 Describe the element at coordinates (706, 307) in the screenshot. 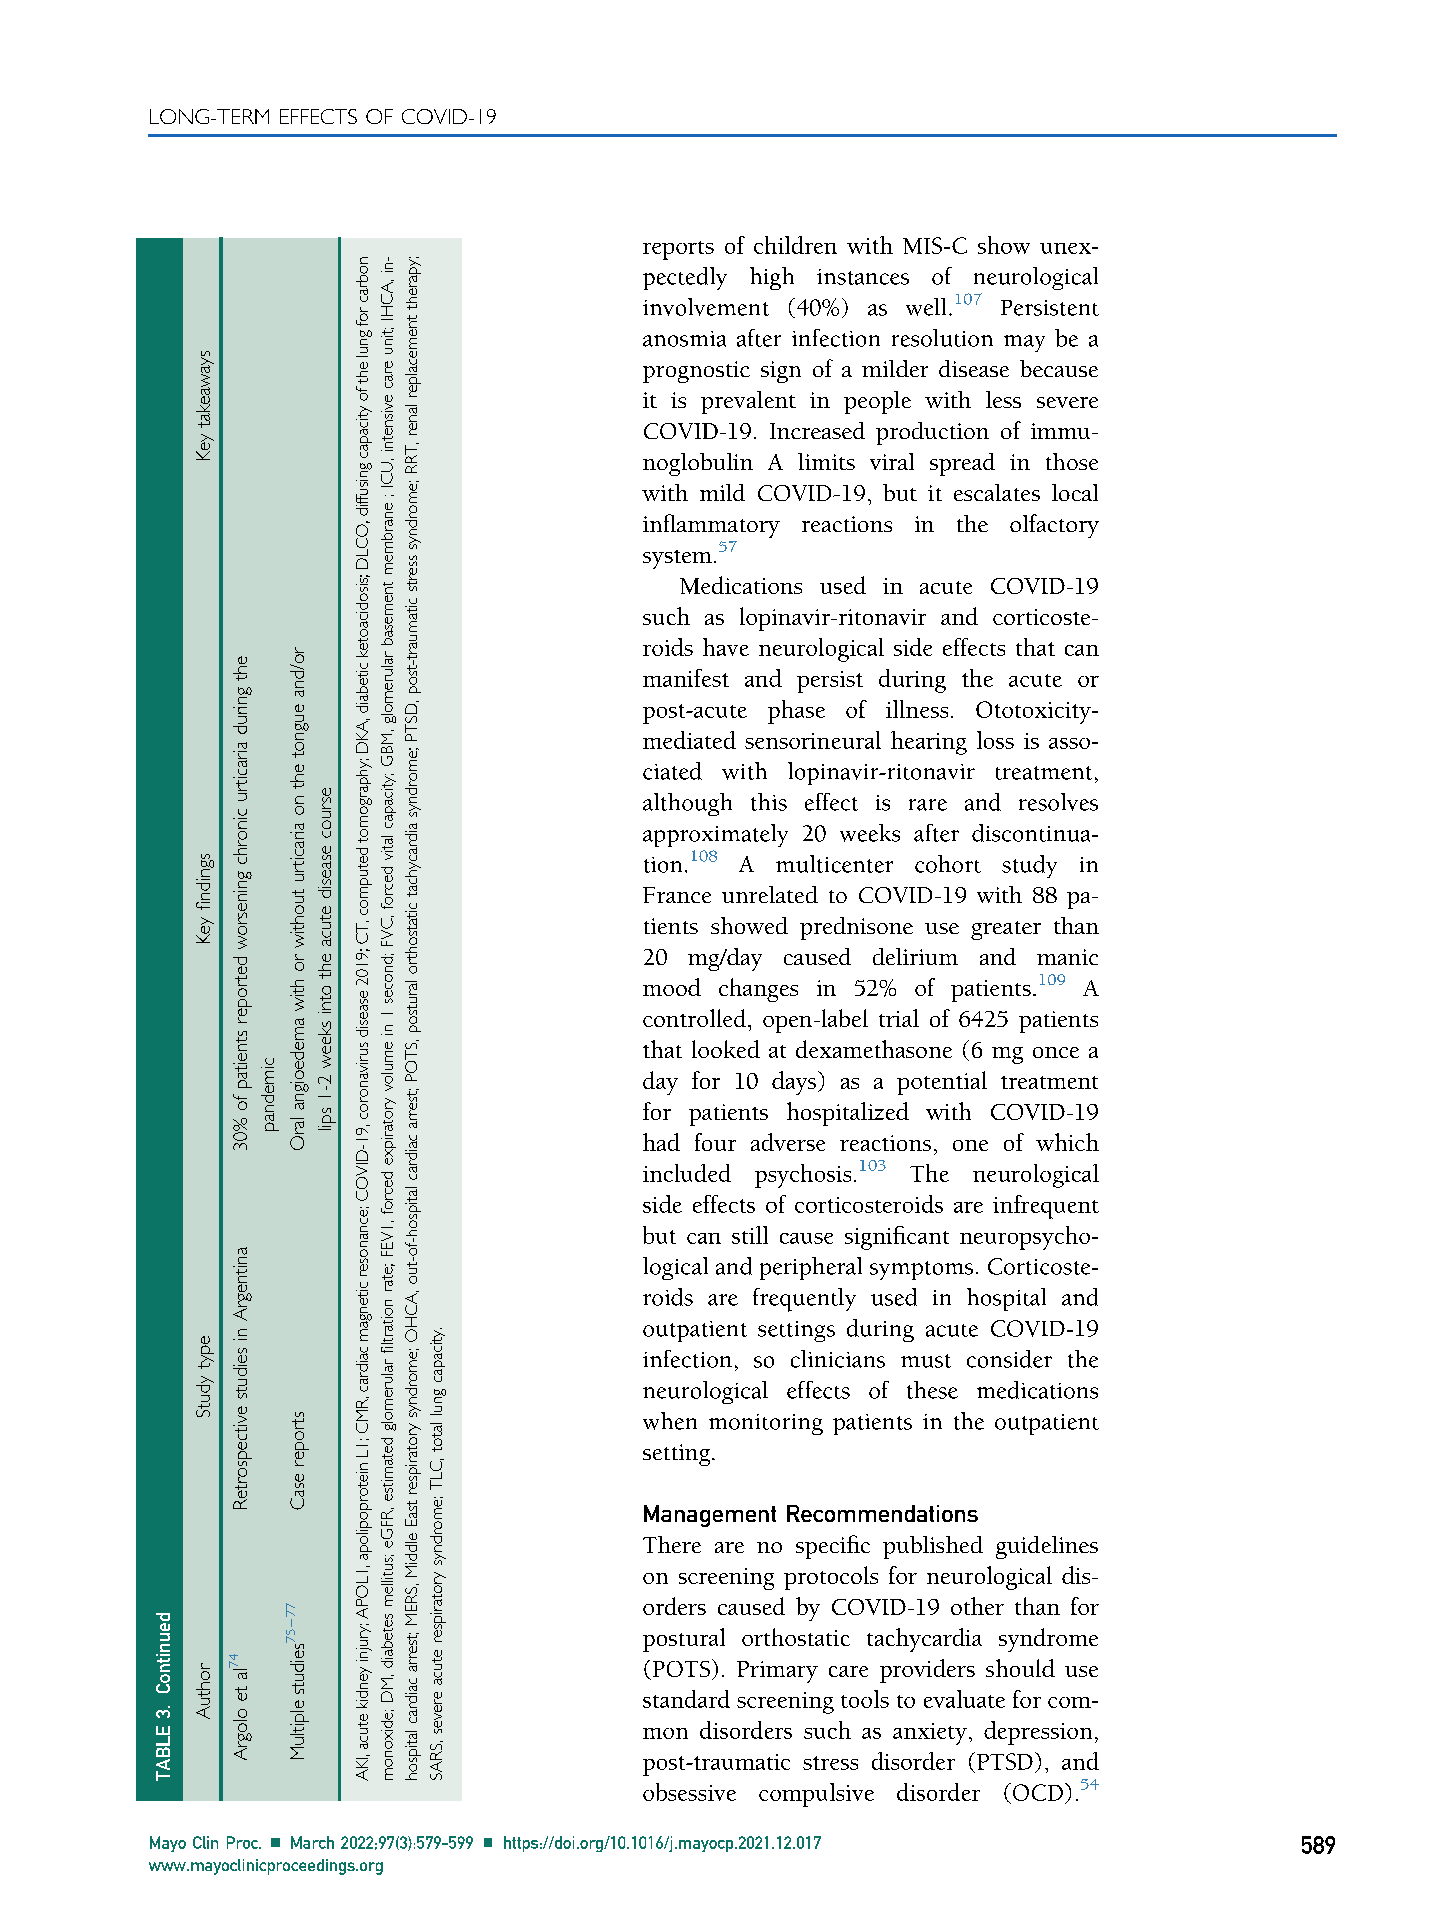

I see `involvement` at that location.
